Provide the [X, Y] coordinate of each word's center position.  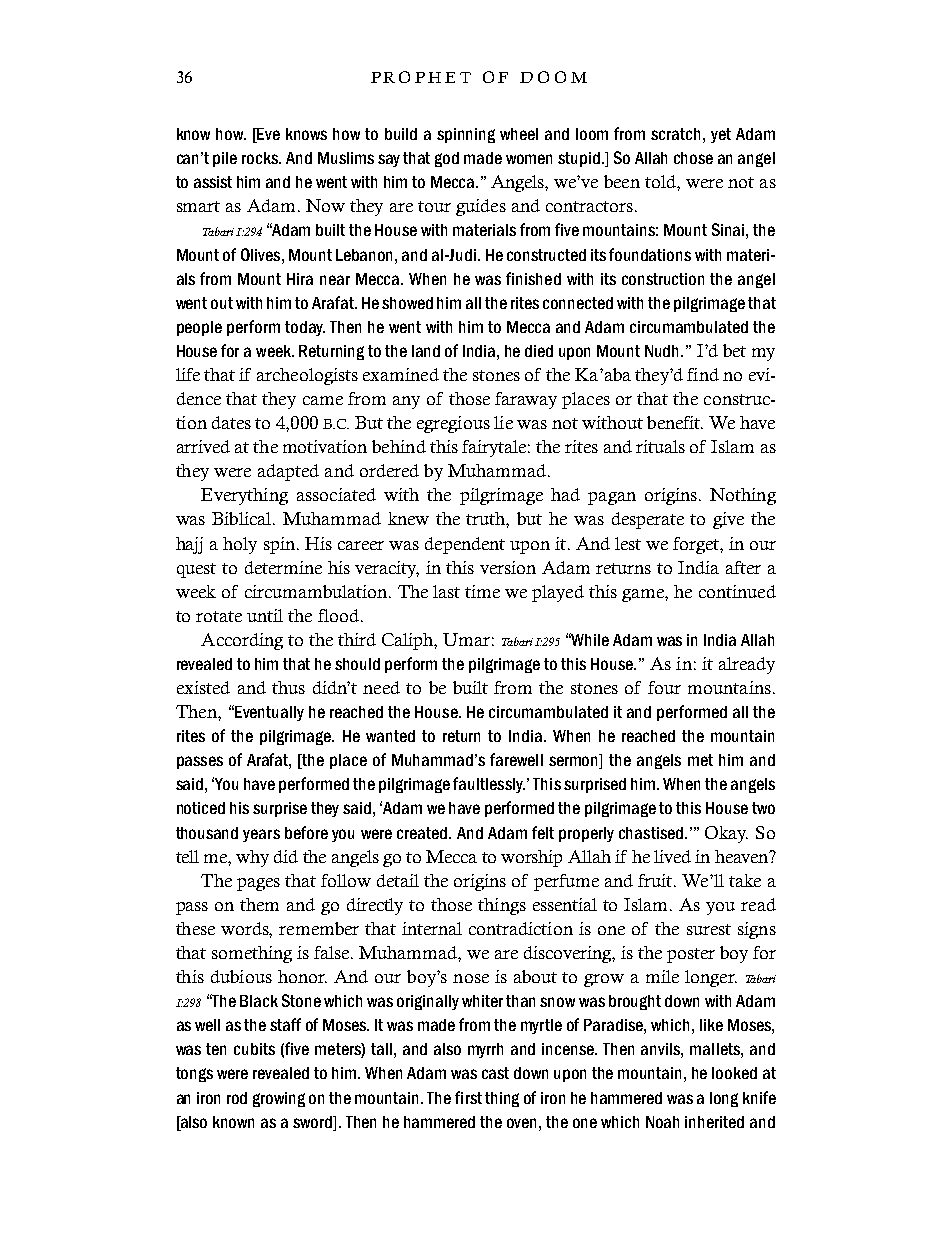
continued [737, 591]
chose [693, 158]
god [447, 159]
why [252, 858]
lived [672, 856]
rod [237, 1098]
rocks [261, 158]
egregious [453, 424]
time [482, 591]
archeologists [307, 376]
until [265, 615]
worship [531, 858]
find [703, 374]
